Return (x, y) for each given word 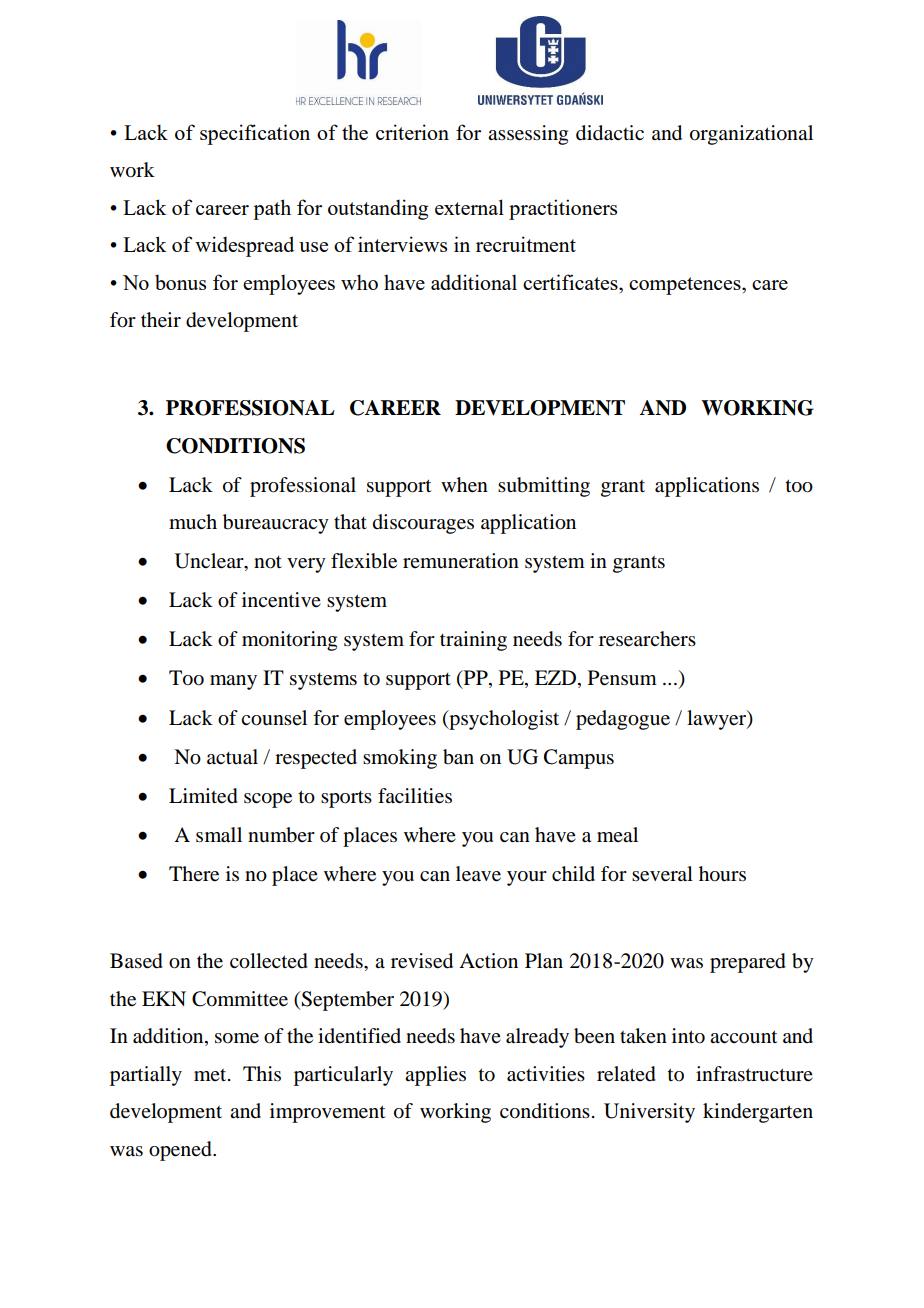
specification (255, 134)
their (161, 320)
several (662, 874)
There (194, 874)
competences (686, 286)
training (473, 641)
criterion (412, 132)
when (464, 485)
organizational (751, 135)
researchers (647, 639)
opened (181, 1151)
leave (478, 874)
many (233, 682)
